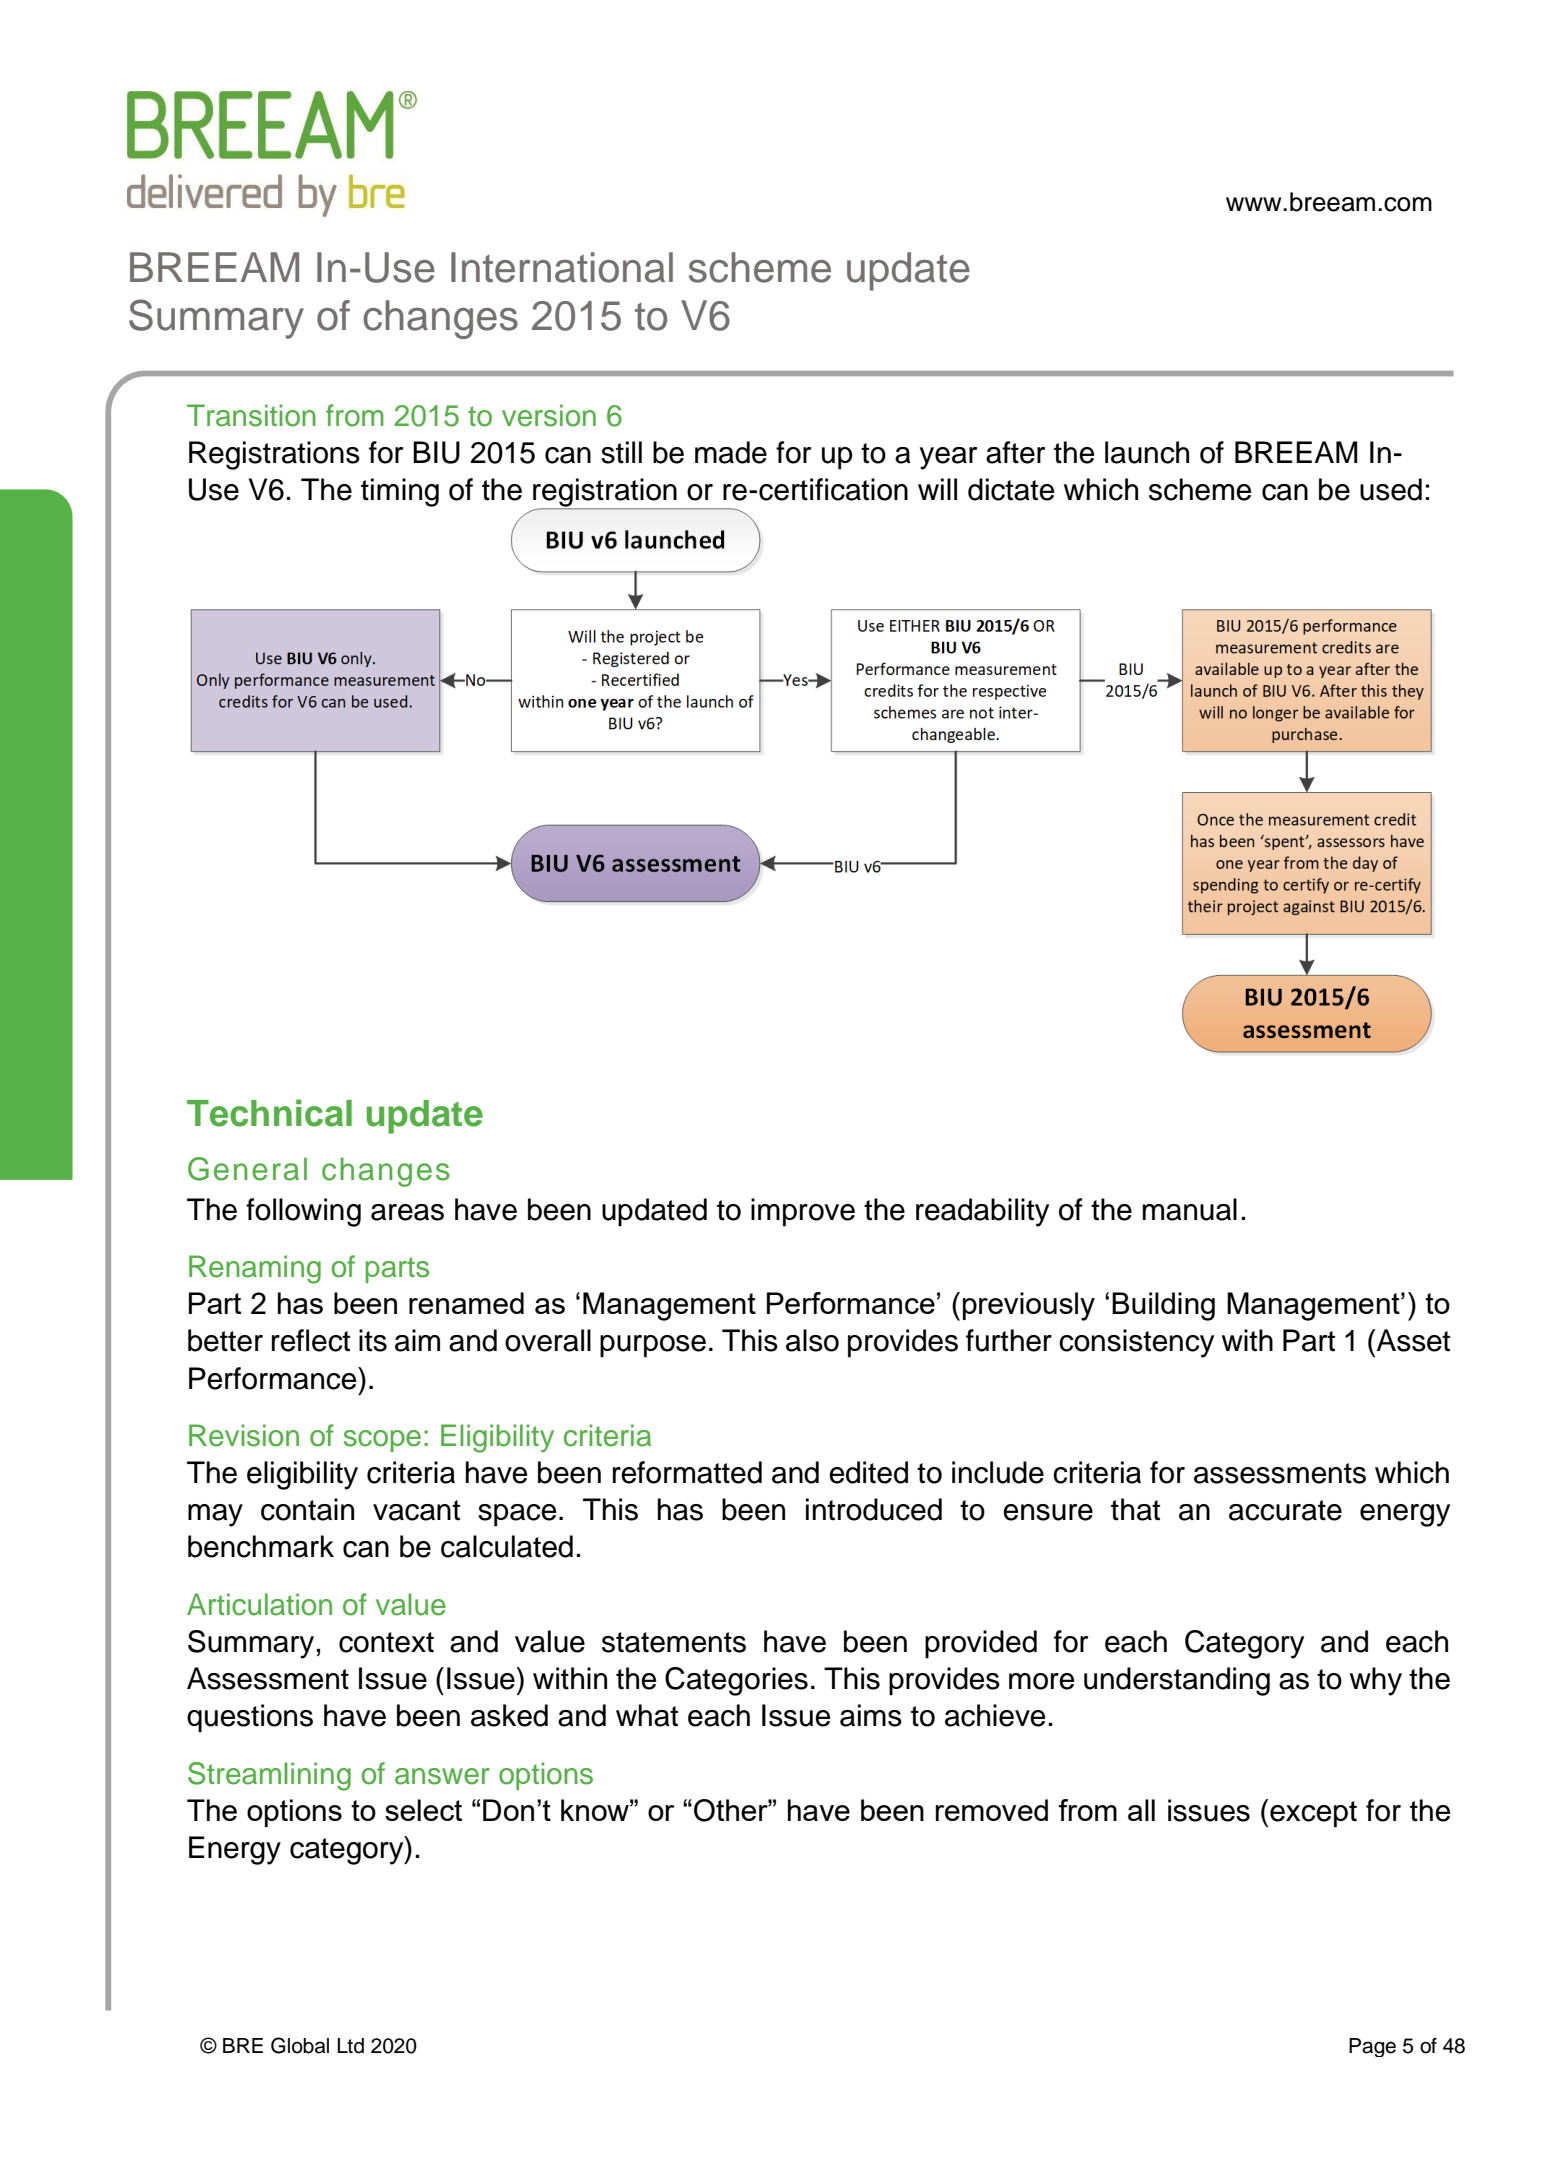 This screenshot has width=1544, height=2183. I want to click on manual, so click(1190, 1209).
